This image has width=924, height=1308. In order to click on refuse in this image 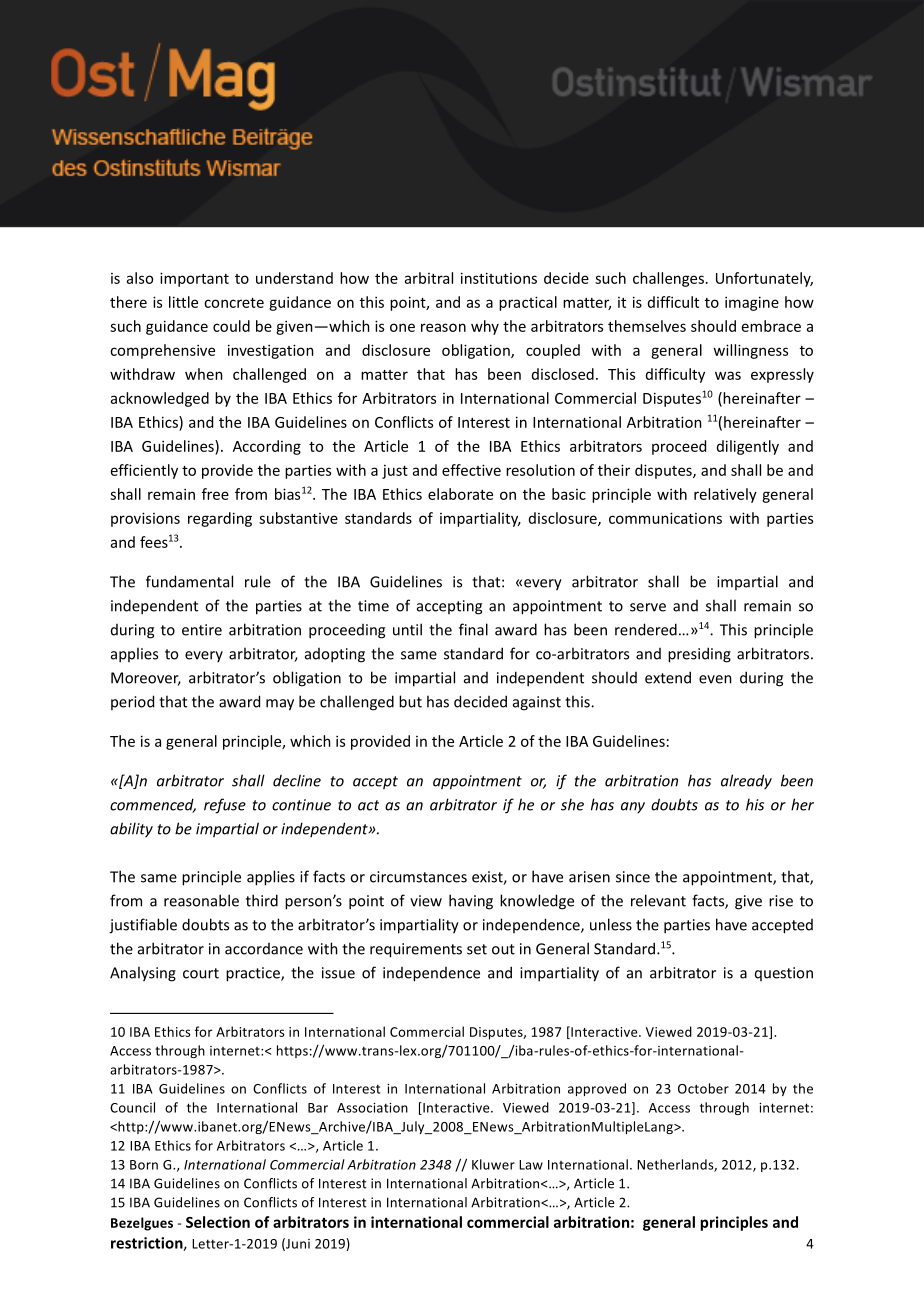, I will do `click(225, 806)`.
